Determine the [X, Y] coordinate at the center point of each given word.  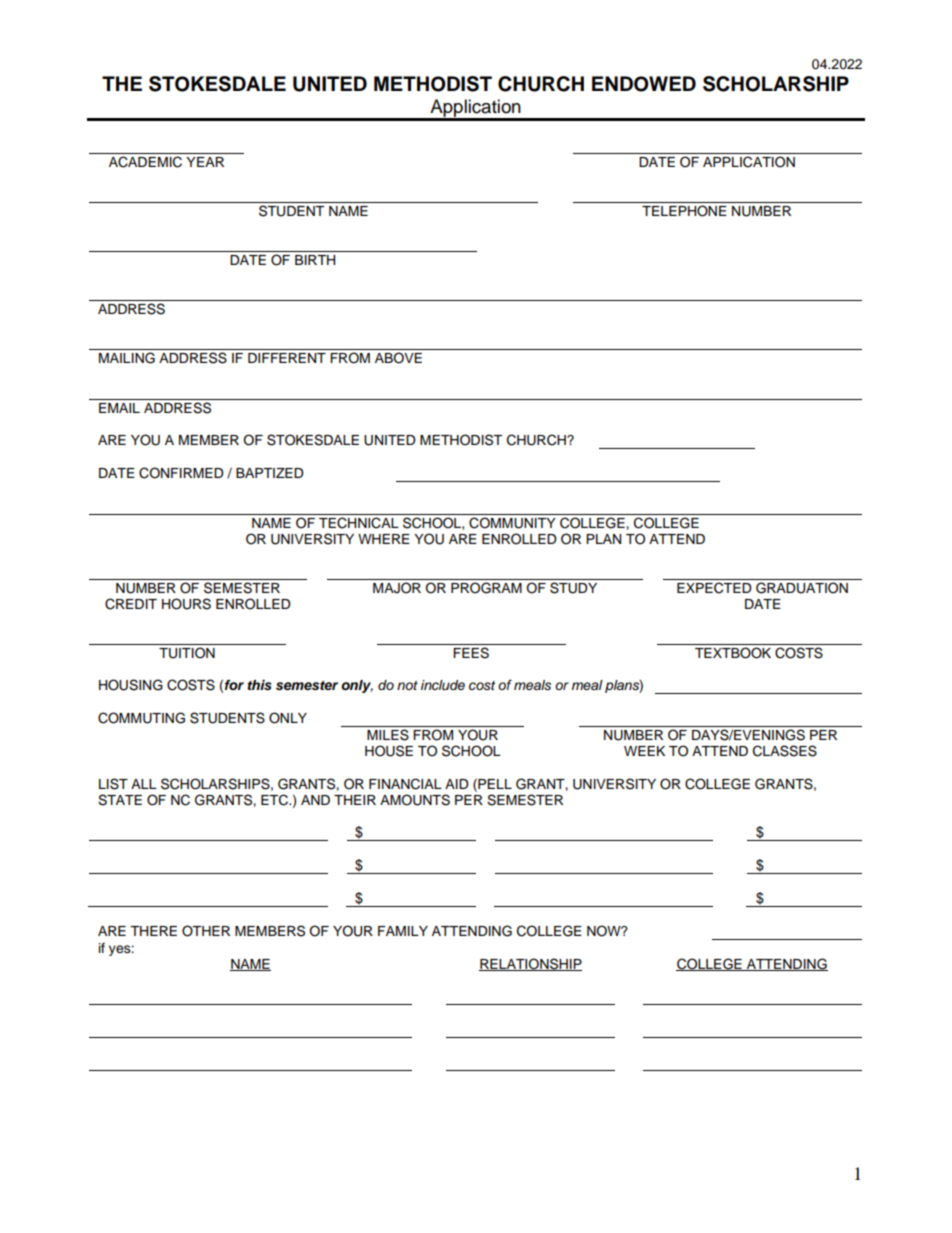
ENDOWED [644, 84]
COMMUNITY [512, 523]
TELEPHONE [684, 211]
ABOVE [398, 358]
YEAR [205, 162]
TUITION [187, 653]
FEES [471, 653]
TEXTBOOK [733, 653]
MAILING [127, 358]
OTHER [206, 931]
